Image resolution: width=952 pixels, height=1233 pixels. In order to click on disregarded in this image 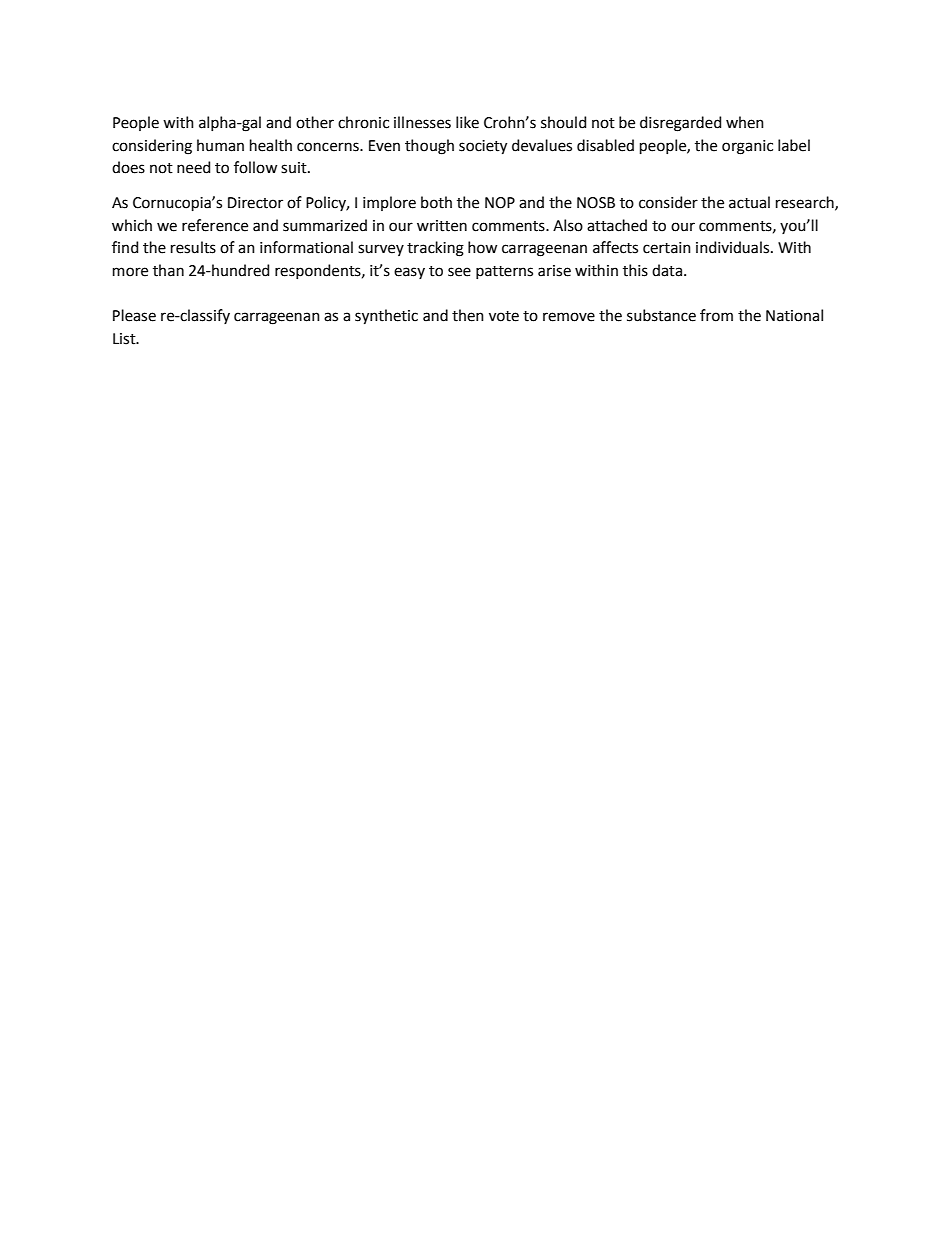, I will do `click(680, 124)`.
